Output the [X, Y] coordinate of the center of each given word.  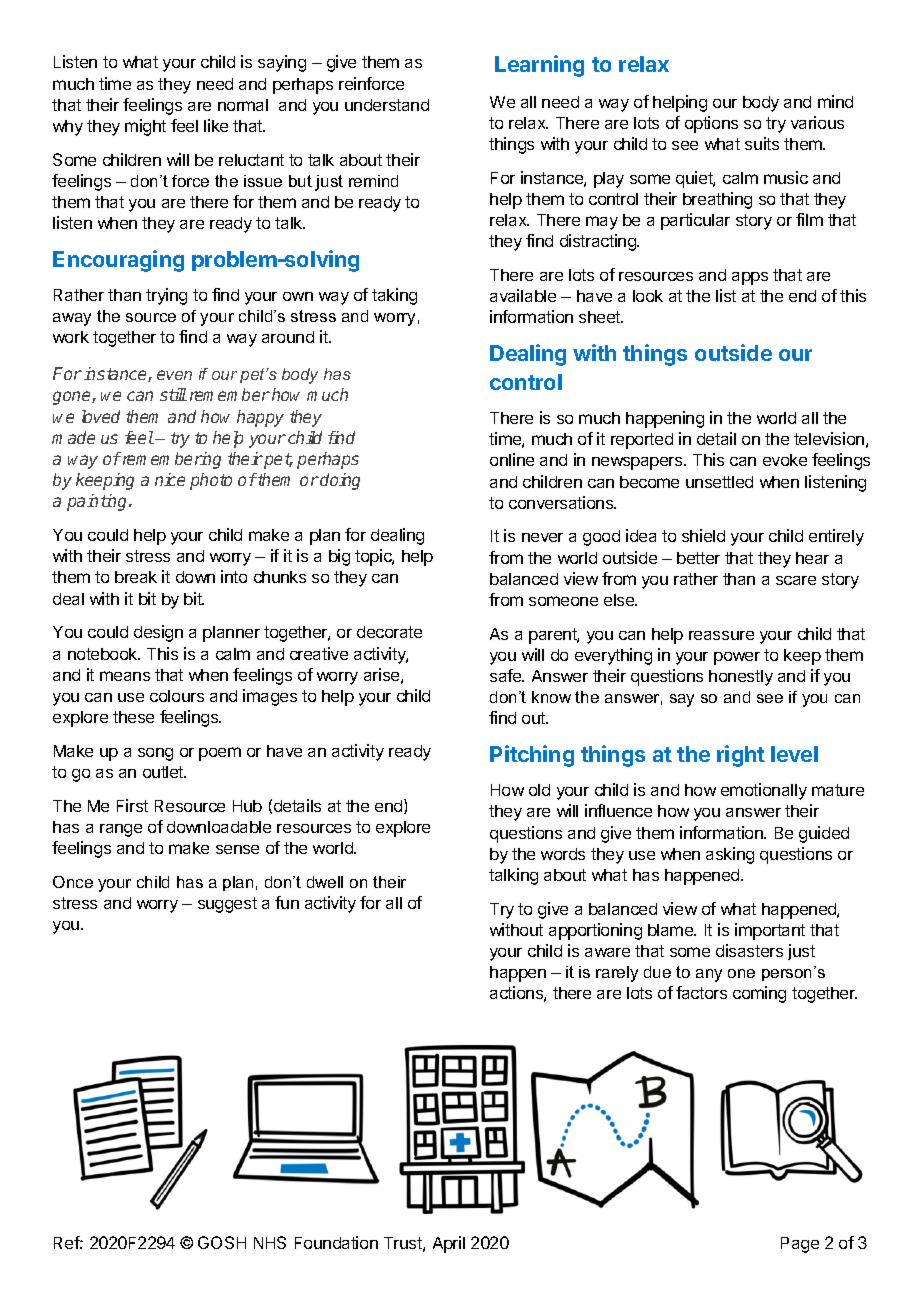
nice [170, 479]
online [512, 459]
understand [387, 105]
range [121, 830]
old [539, 790]
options [711, 124]
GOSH [222, 1242]
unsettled [719, 482]
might [145, 127]
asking [730, 855]
